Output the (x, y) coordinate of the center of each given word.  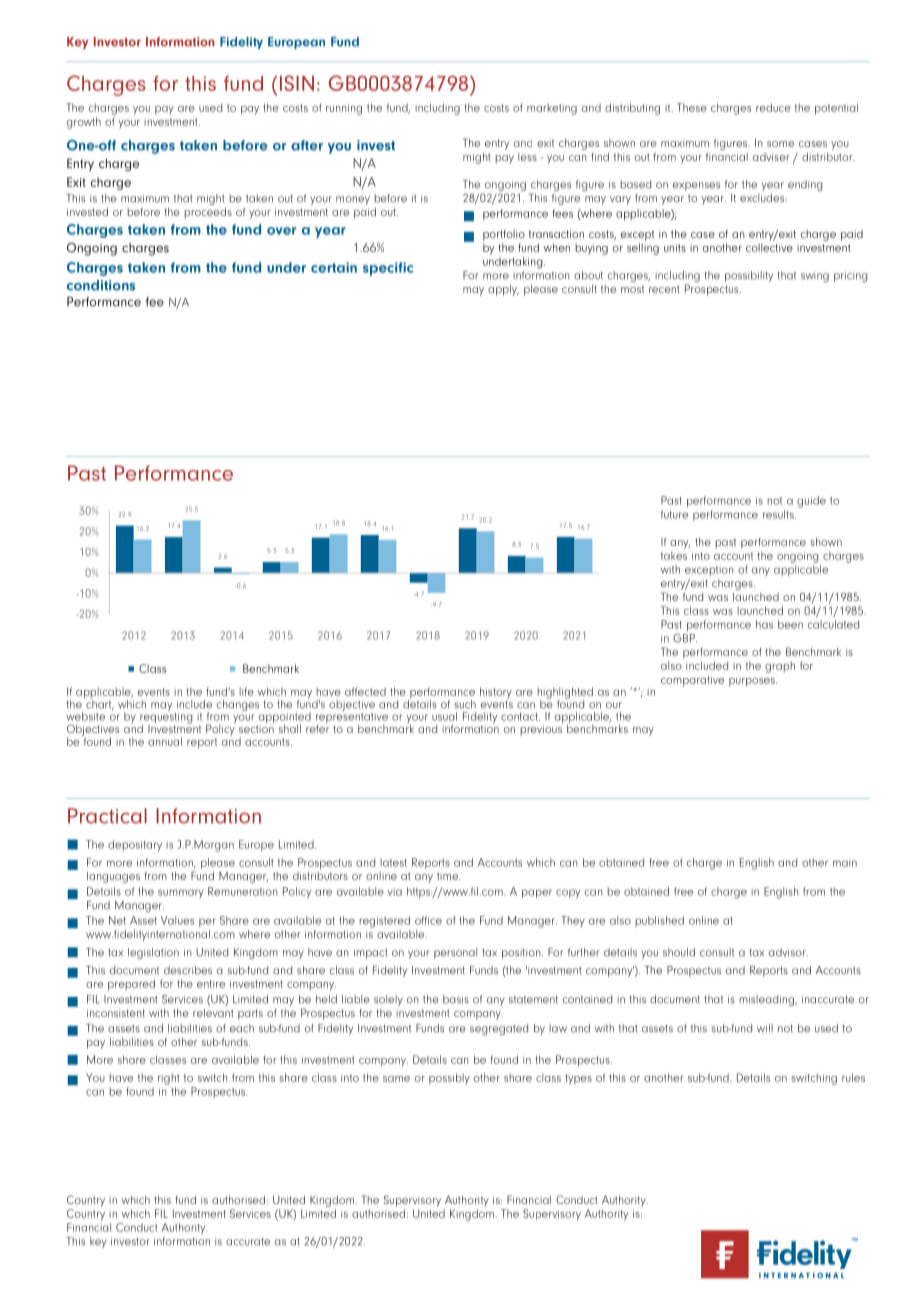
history (496, 694)
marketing (552, 109)
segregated (499, 1029)
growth (84, 123)
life (247, 691)
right (169, 1079)
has (764, 624)
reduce (773, 107)
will (765, 1028)
